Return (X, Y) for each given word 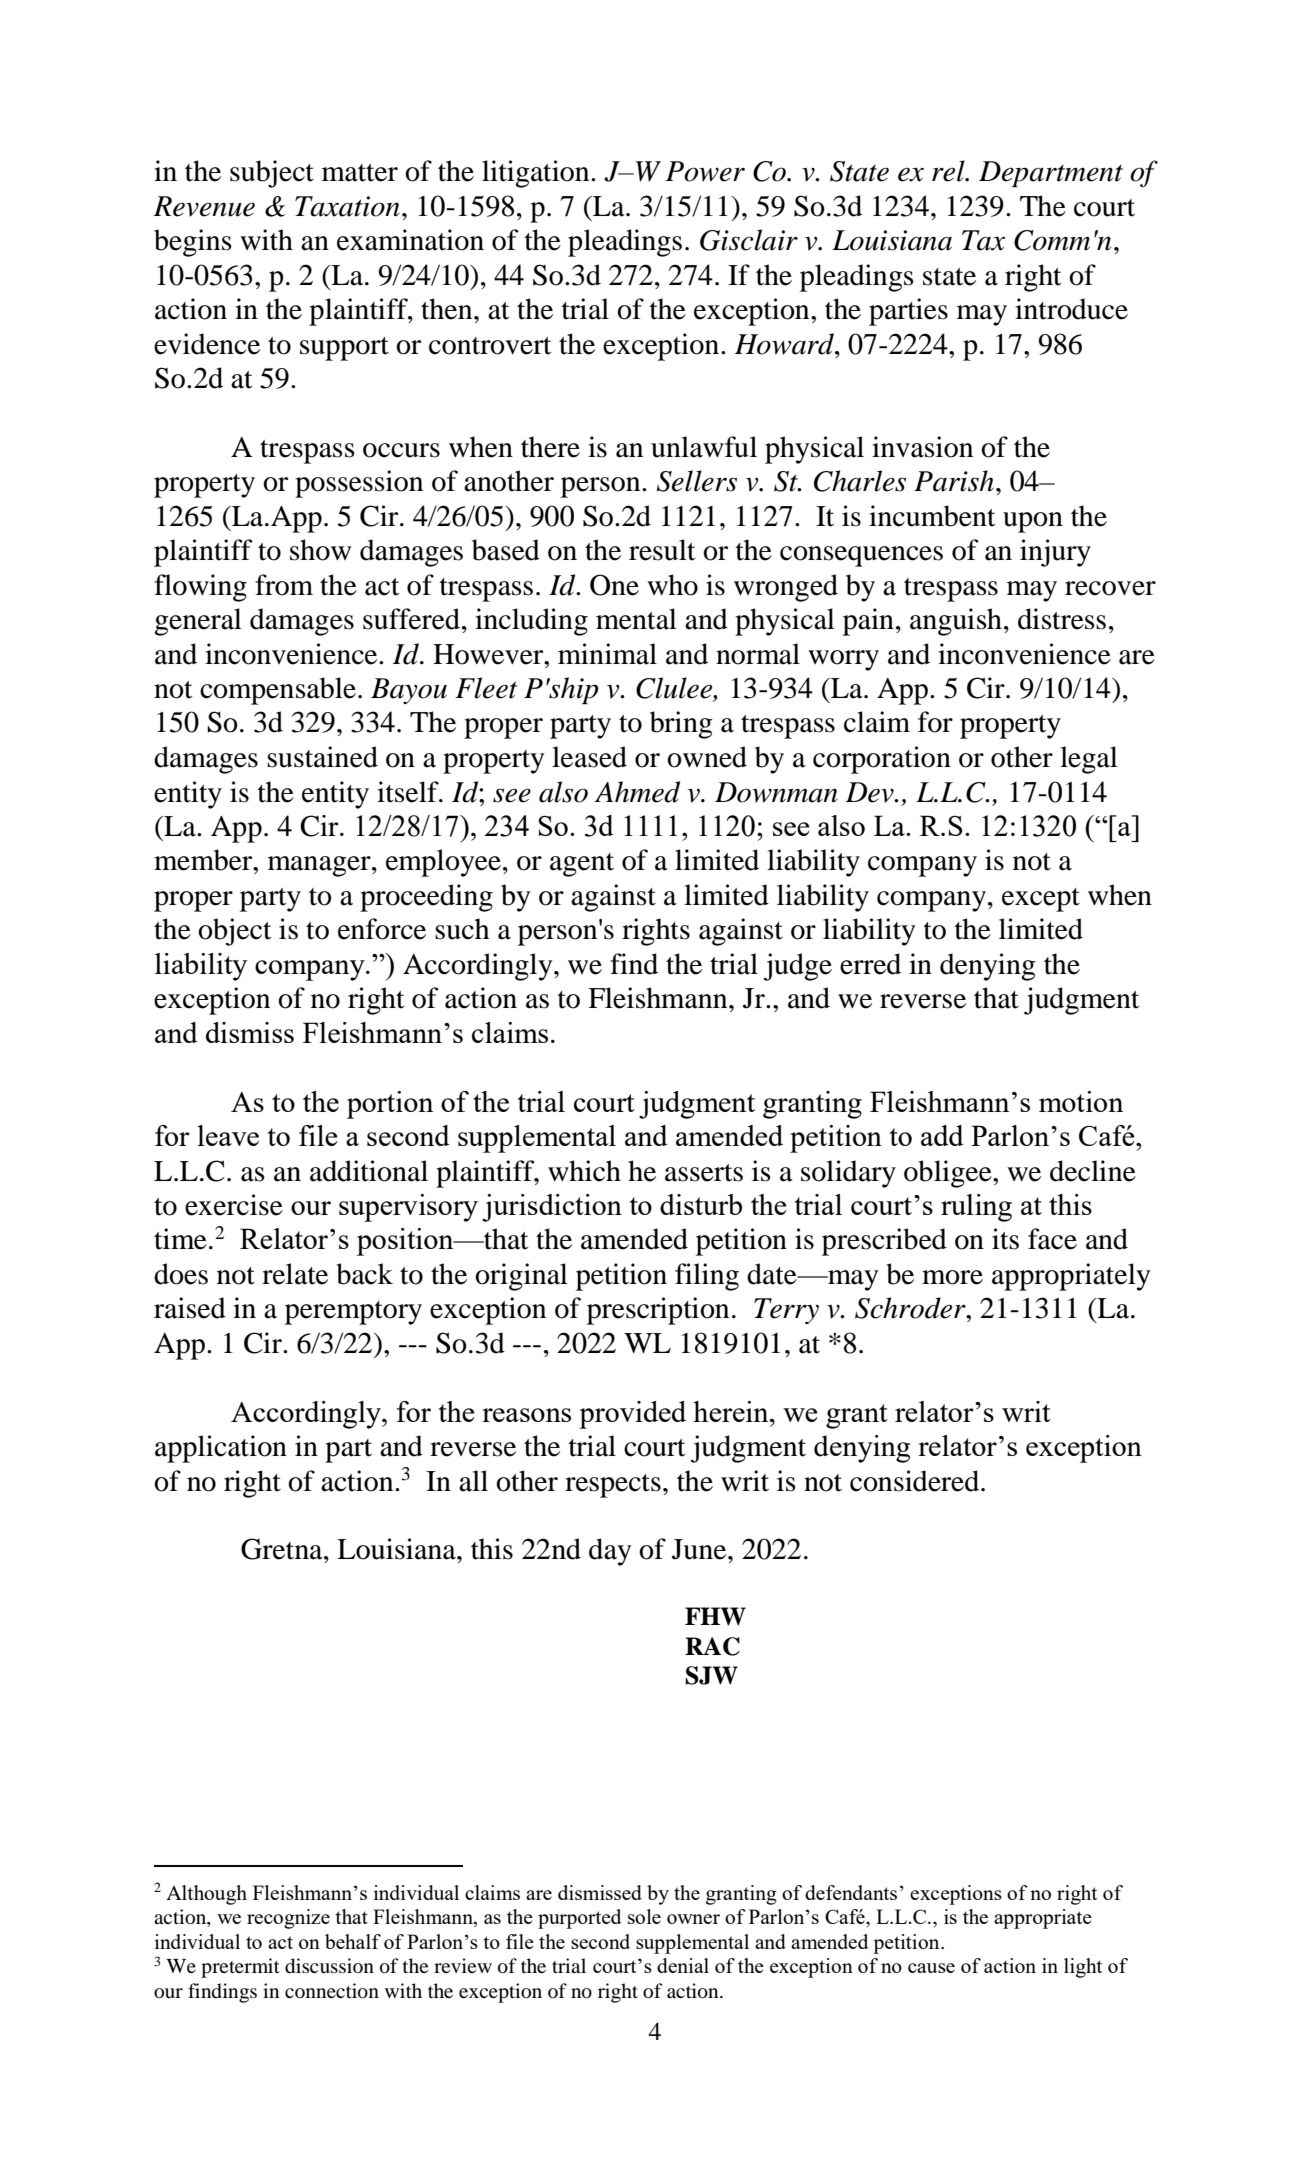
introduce (1071, 309)
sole (644, 1916)
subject (272, 174)
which (584, 1171)
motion (1081, 1101)
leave (228, 1135)
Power (705, 171)
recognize (288, 1919)
